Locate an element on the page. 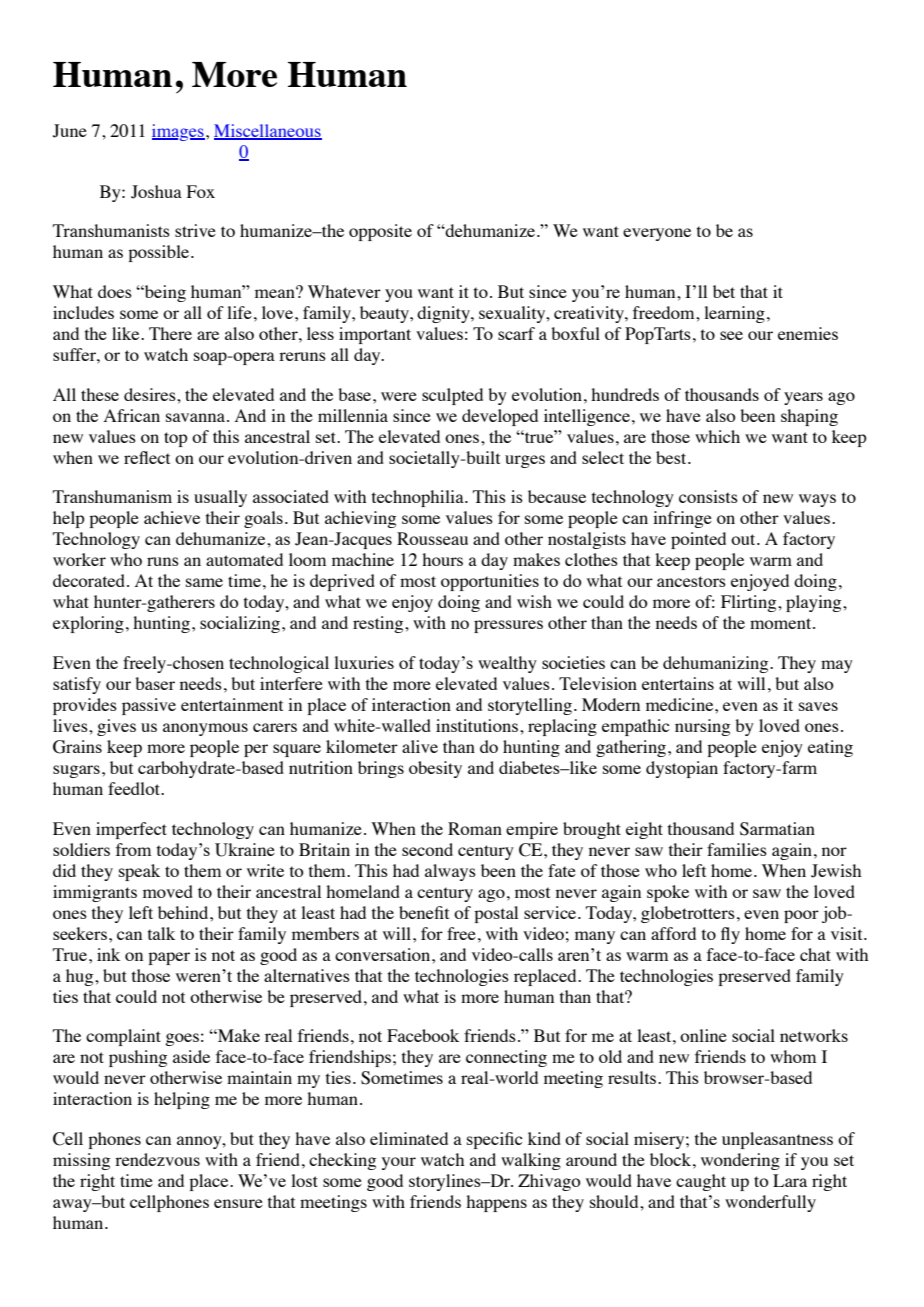 The width and height of the image is (924, 1307). talk is located at coordinates (161, 933).
